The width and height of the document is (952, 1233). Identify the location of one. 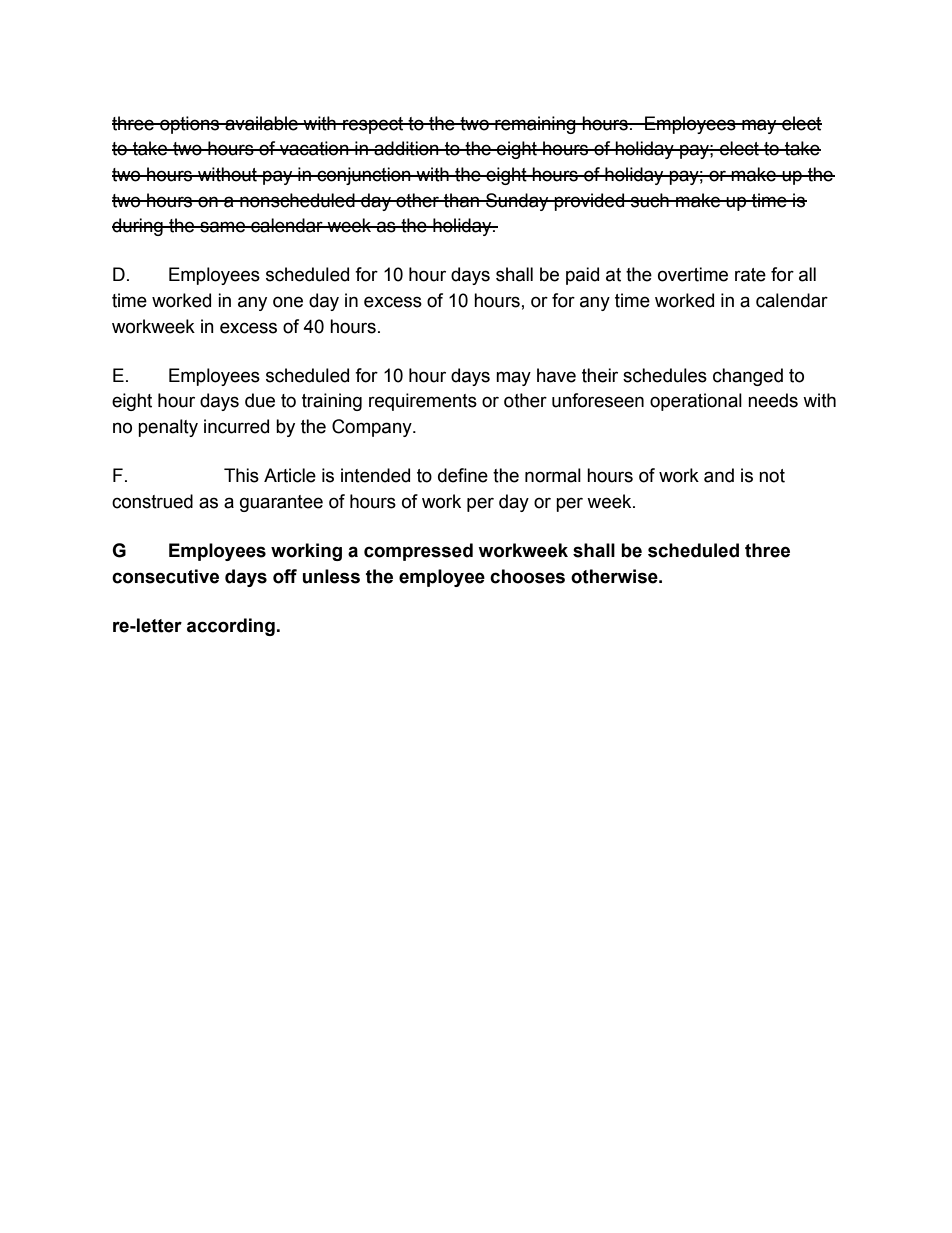
(288, 302).
